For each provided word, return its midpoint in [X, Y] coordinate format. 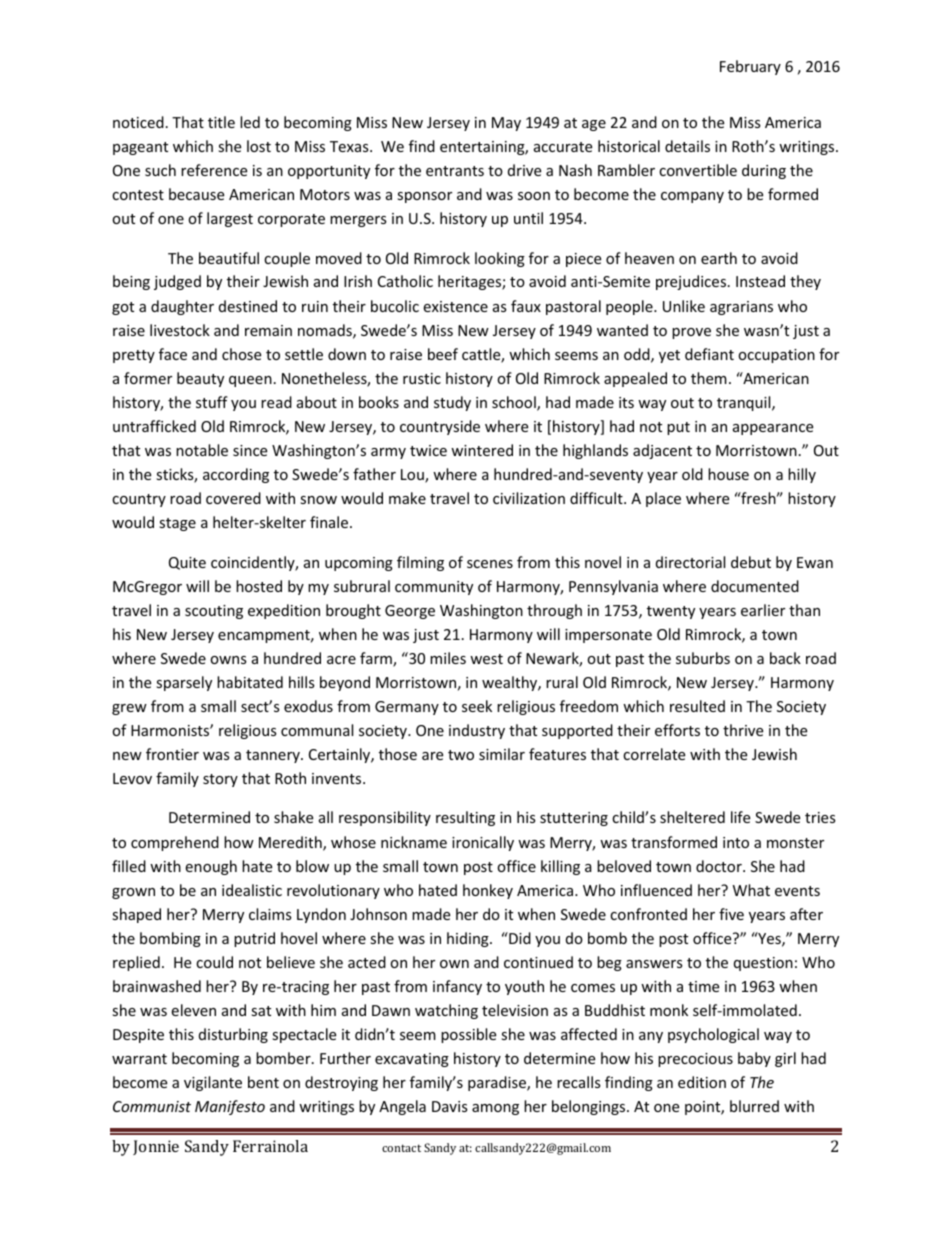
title [221, 122]
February [750, 67]
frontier [172, 754]
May [506, 124]
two [461, 755]
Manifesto [230, 1107]
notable [202, 450]
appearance [773, 429]
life [740, 817]
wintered [482, 450]
